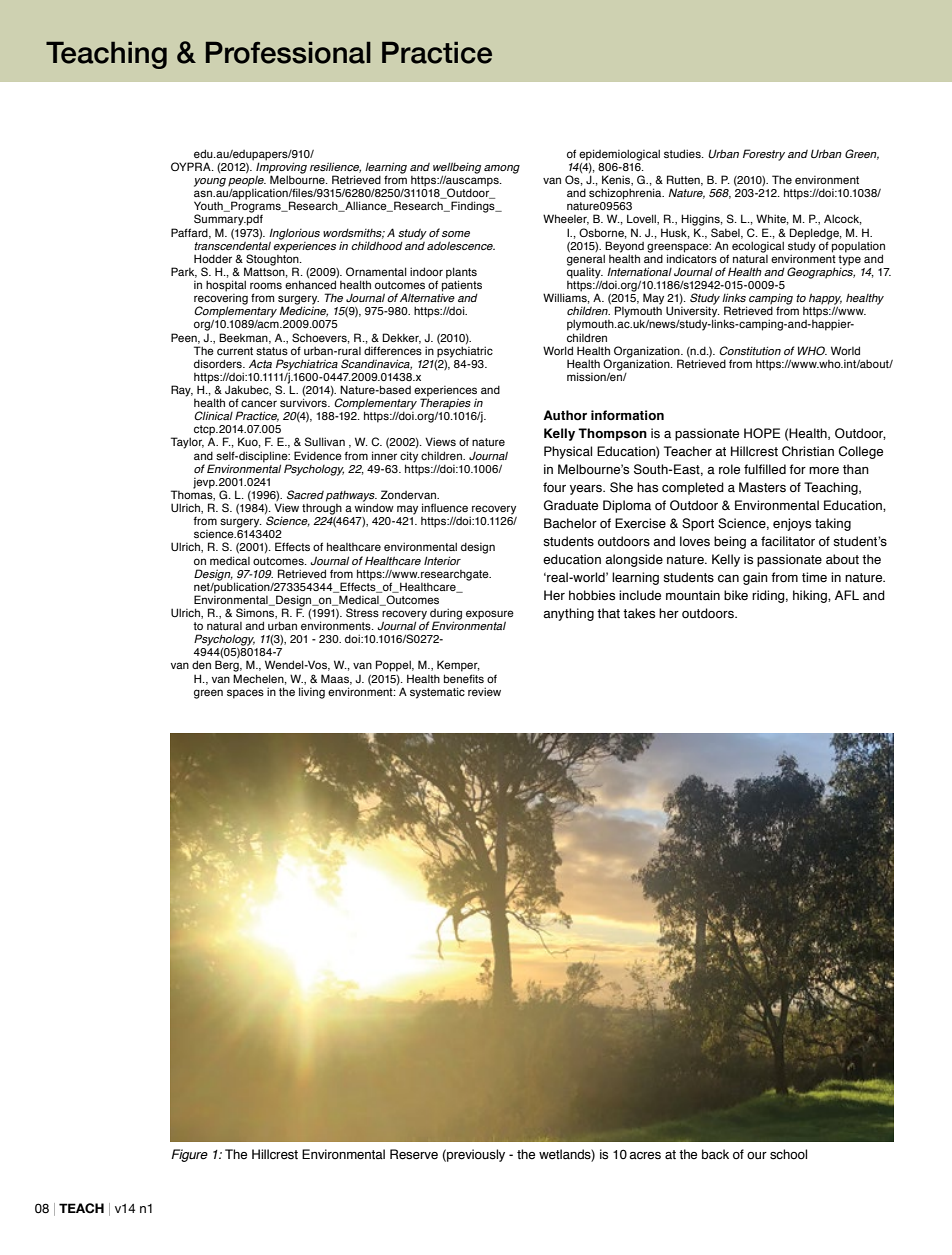 The height and width of the document is (1255, 952). I want to click on HOPE, so click(762, 433).
